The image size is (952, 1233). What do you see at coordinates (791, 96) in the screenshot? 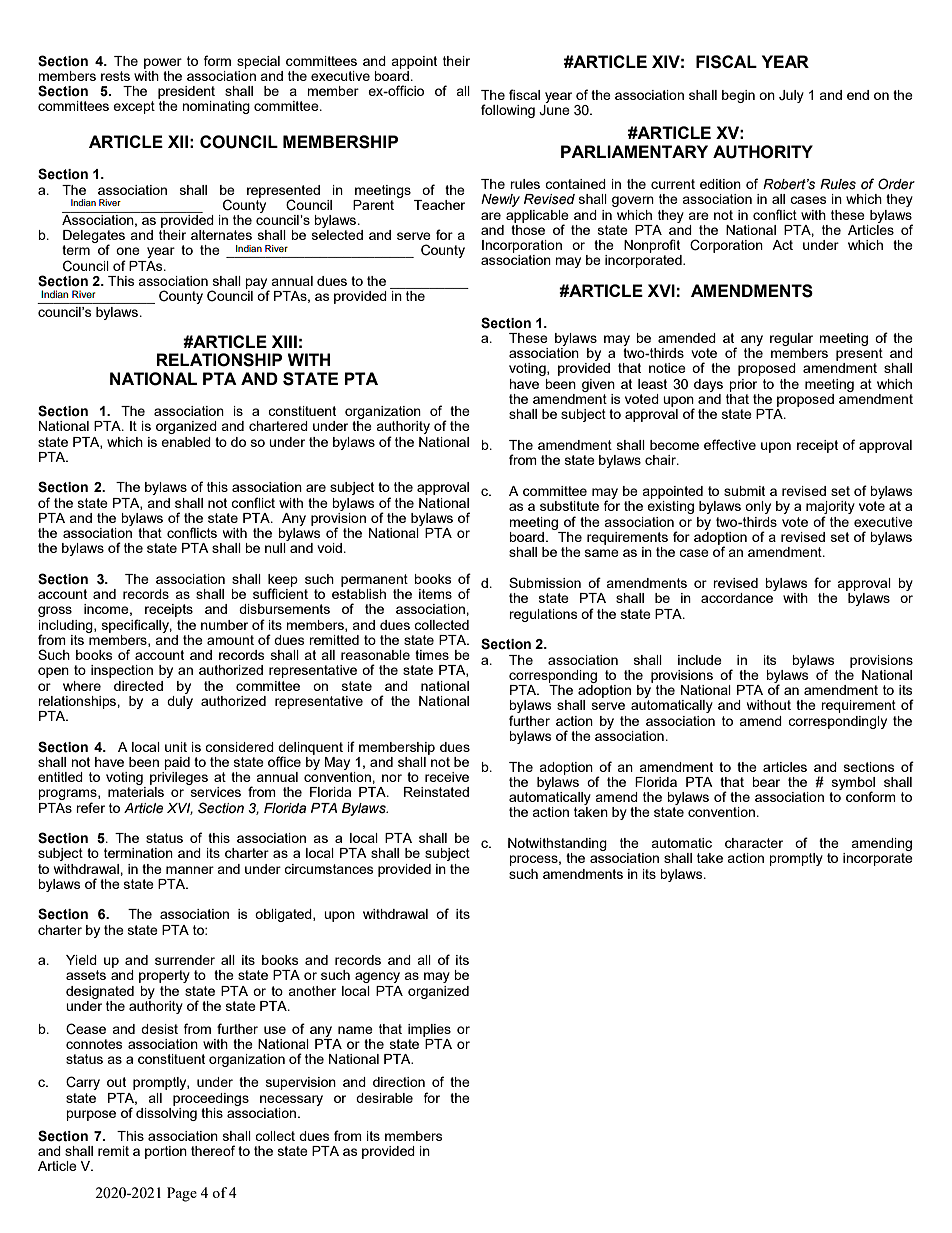
I see `July` at bounding box center [791, 96].
